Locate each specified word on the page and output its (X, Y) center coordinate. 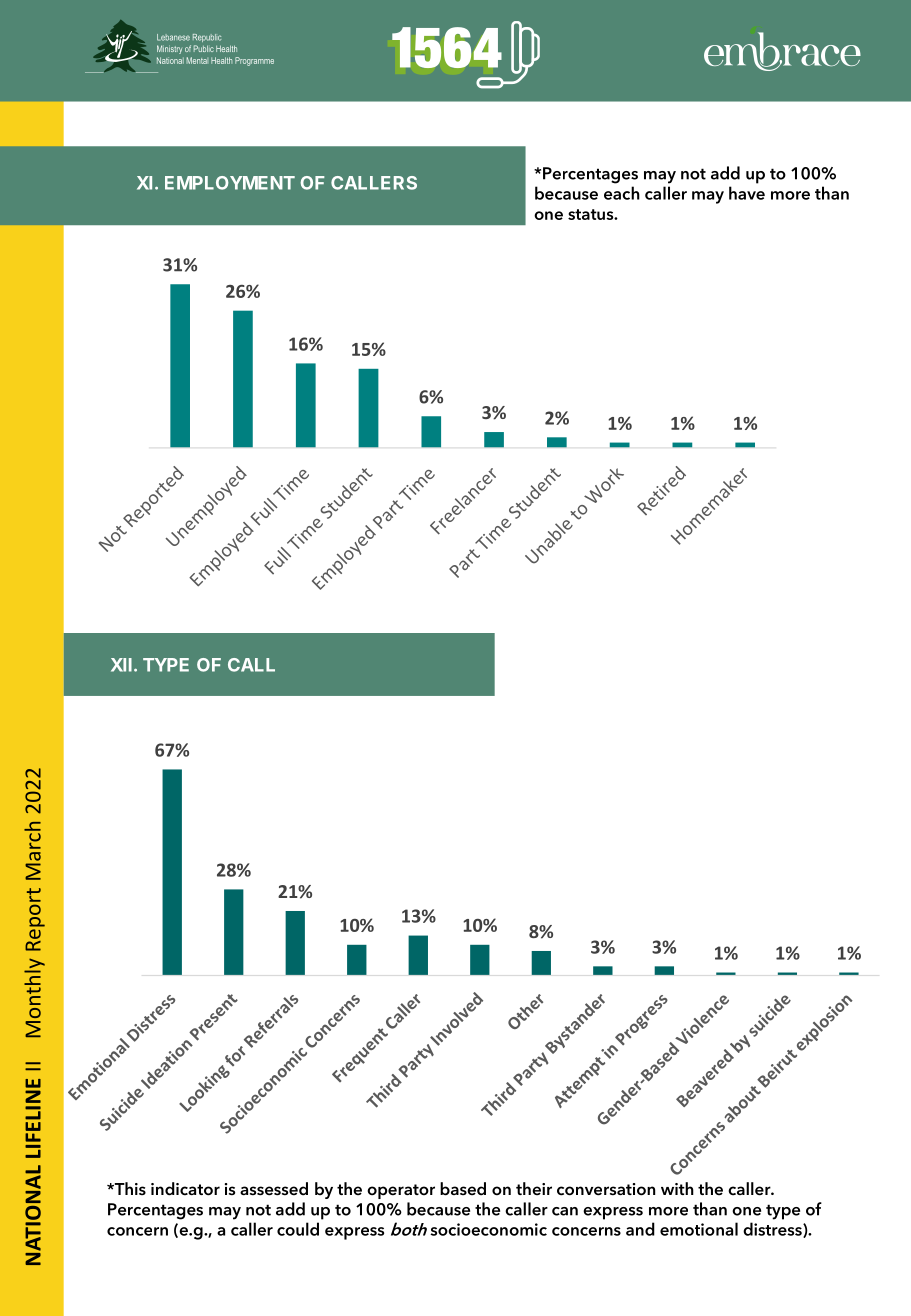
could (298, 1229)
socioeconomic (488, 1229)
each (622, 193)
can (565, 1211)
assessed (274, 1189)
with (677, 1188)
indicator (185, 1189)
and (640, 1229)
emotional (699, 1229)
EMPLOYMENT (230, 183)
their (534, 1189)
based (463, 1189)
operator (401, 1191)
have (747, 193)
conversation (606, 1189)
